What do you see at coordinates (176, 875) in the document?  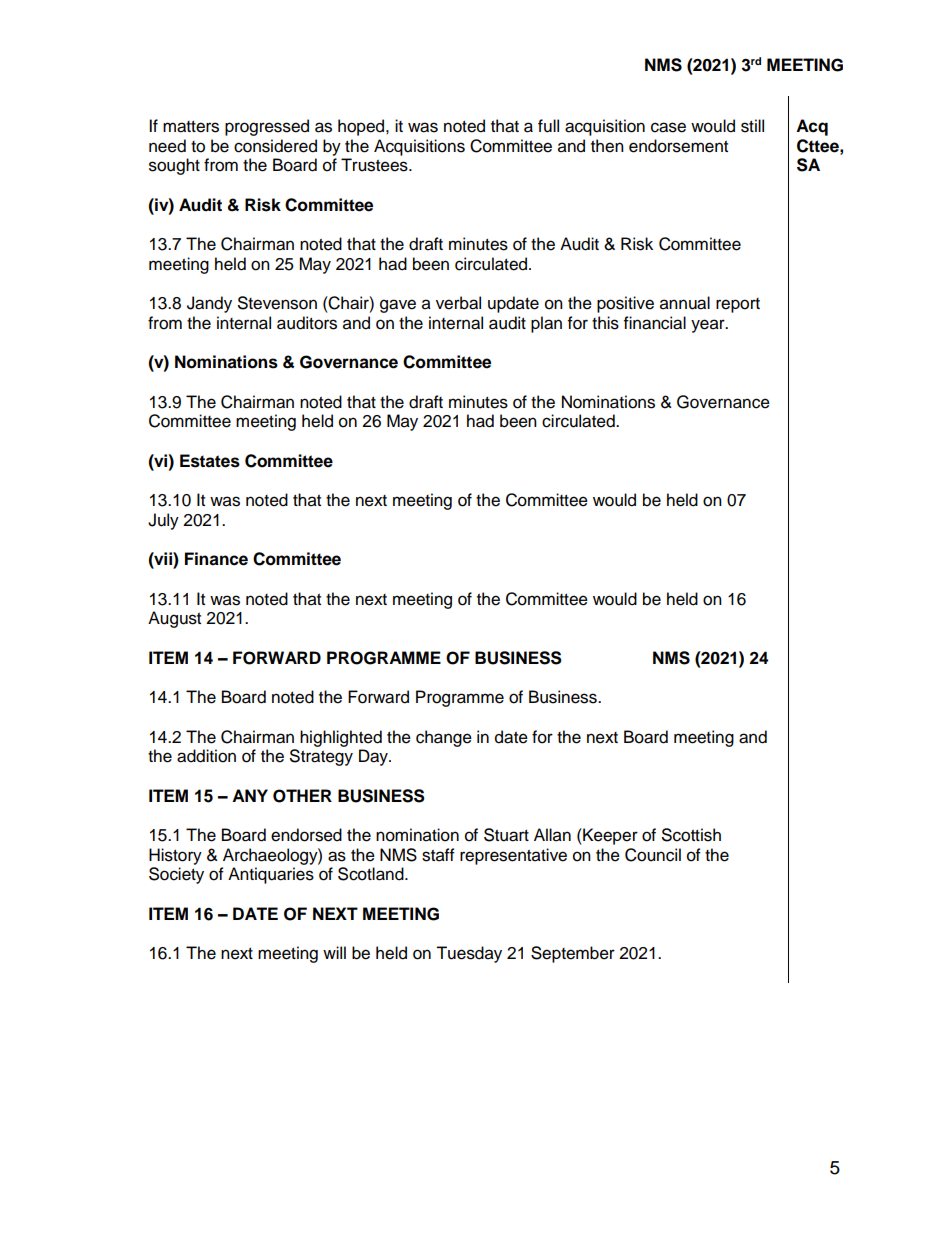 I see `Society` at bounding box center [176, 875].
